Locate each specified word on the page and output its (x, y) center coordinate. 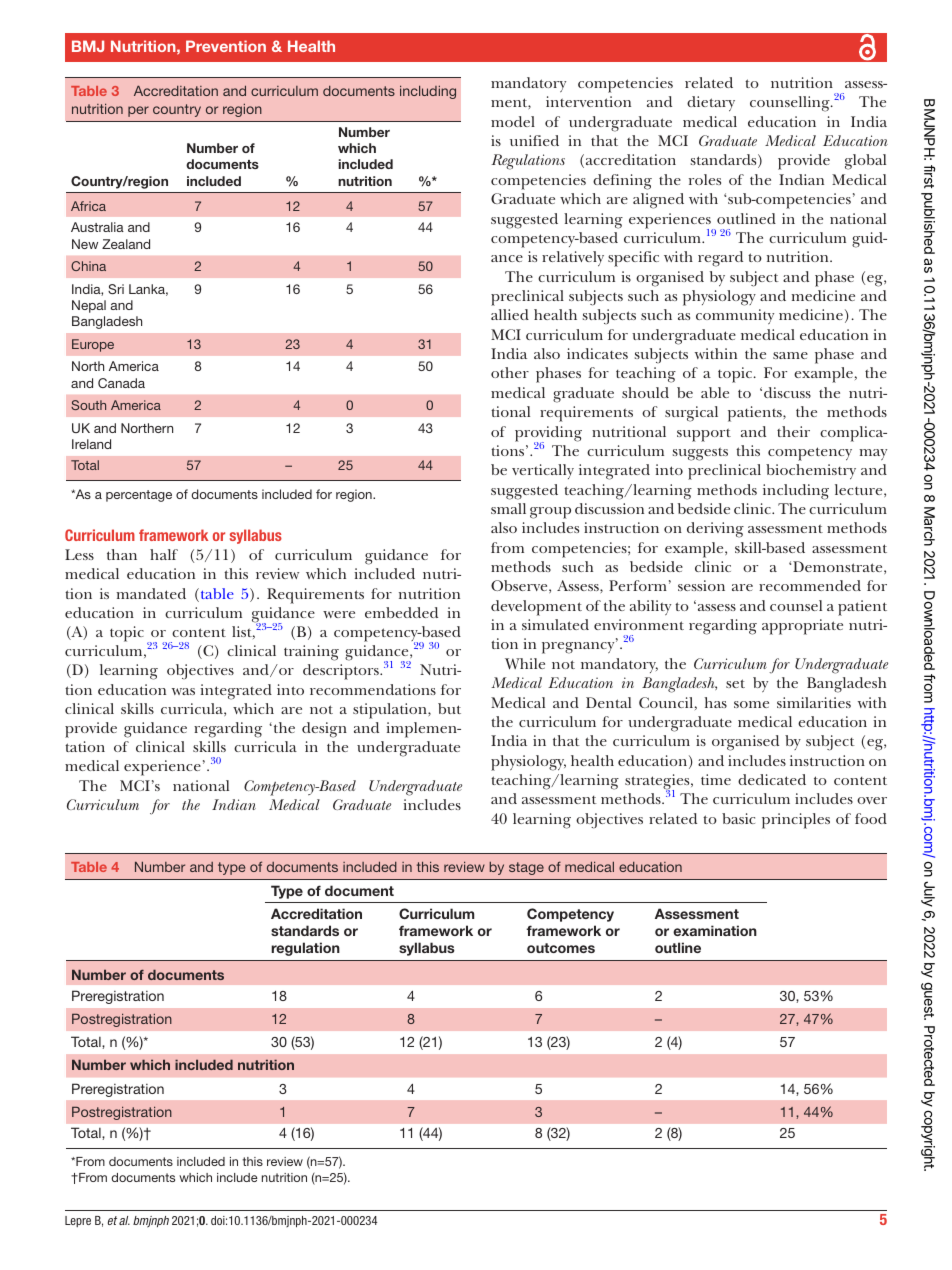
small (508, 508)
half (164, 554)
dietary (711, 103)
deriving (715, 530)
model (513, 121)
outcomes (561, 948)
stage (526, 868)
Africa (88, 206)
